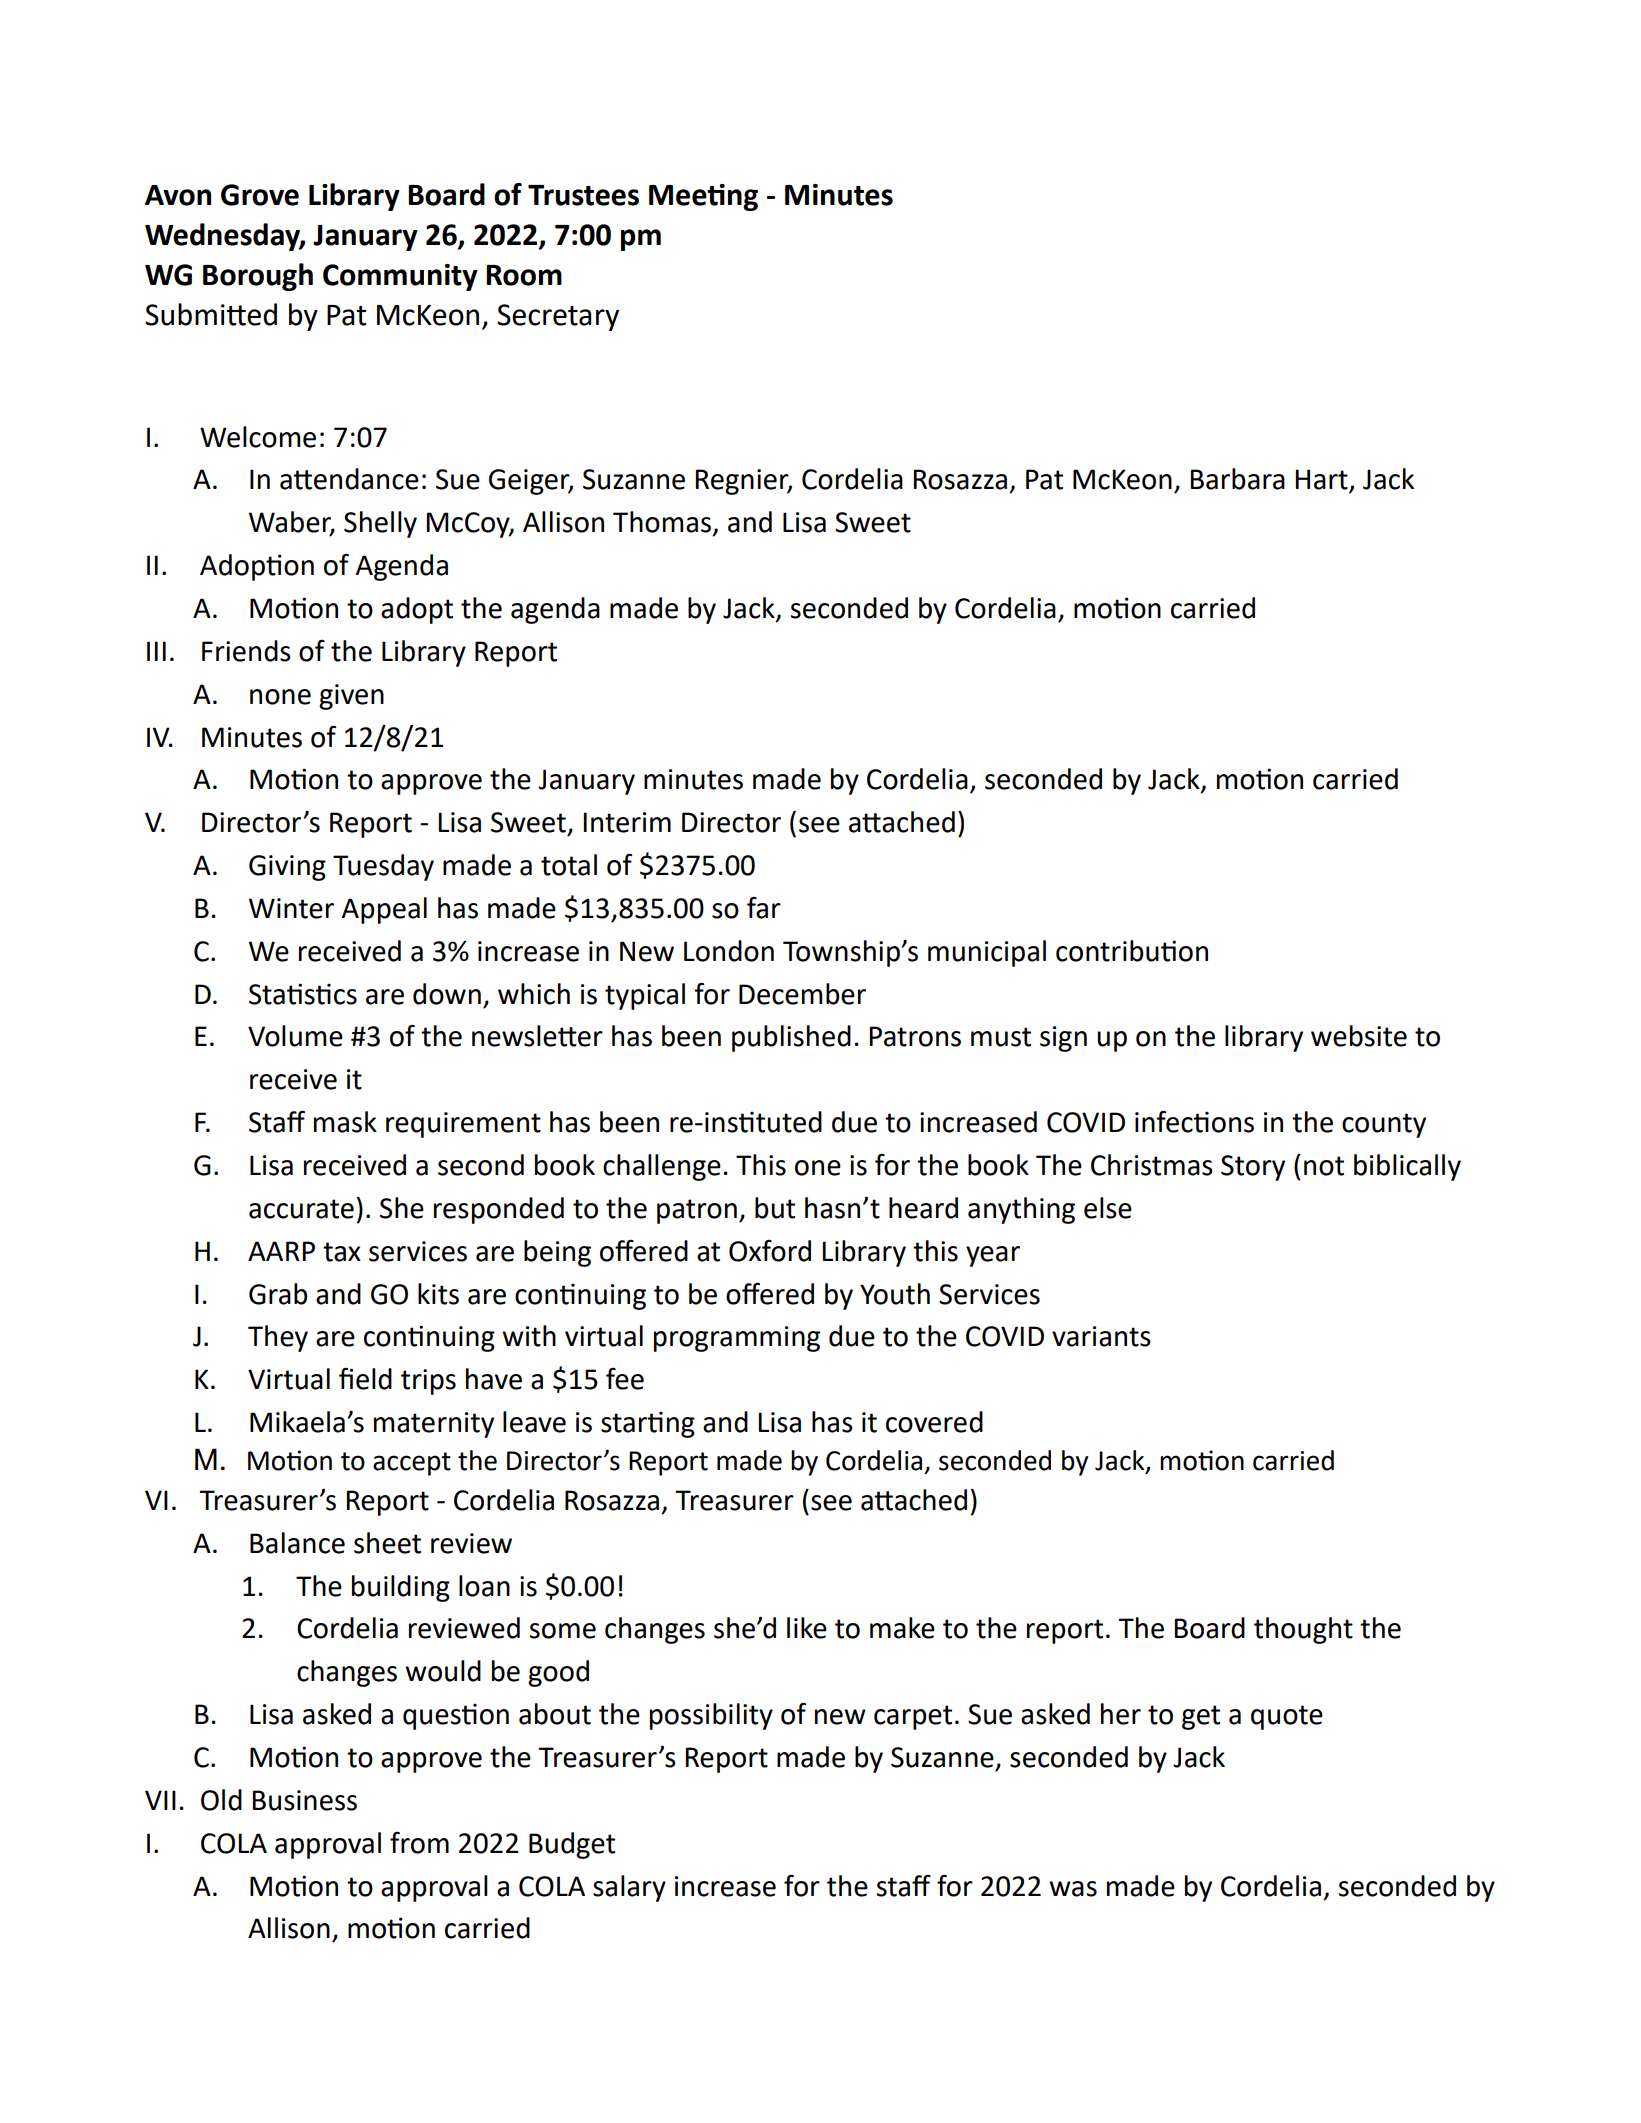  I want to click on Borough, so click(258, 277).
